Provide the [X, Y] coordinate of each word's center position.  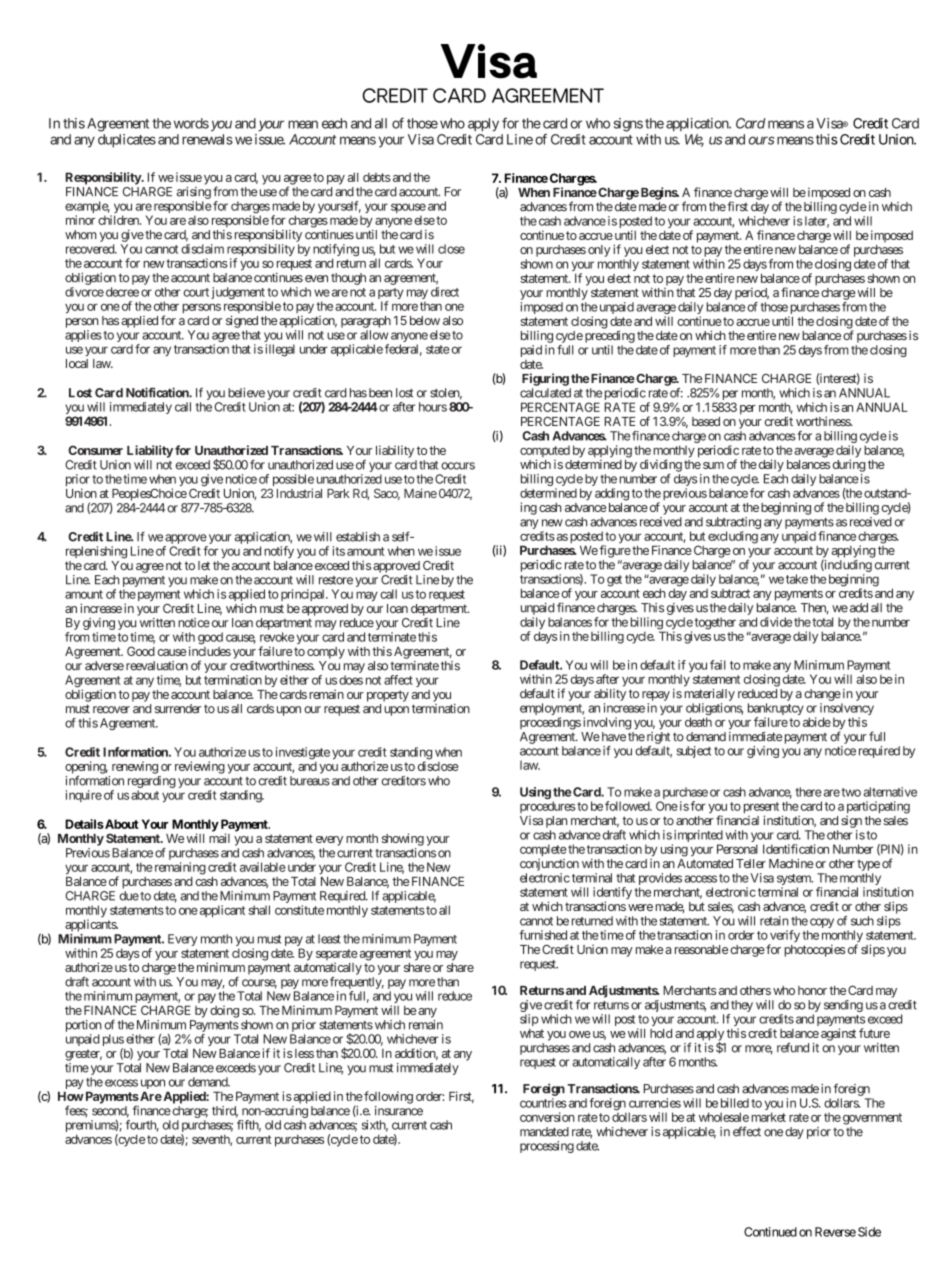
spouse [408, 208]
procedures [548, 807]
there [808, 792]
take [797, 579]
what [532, 1033]
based [706, 421]
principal [304, 595]
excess [121, 1083]
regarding [152, 782]
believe [246, 393]
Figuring [545, 379]
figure [615, 551]
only [599, 251]
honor [812, 990]
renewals [207, 139]
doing [224, 1011]
